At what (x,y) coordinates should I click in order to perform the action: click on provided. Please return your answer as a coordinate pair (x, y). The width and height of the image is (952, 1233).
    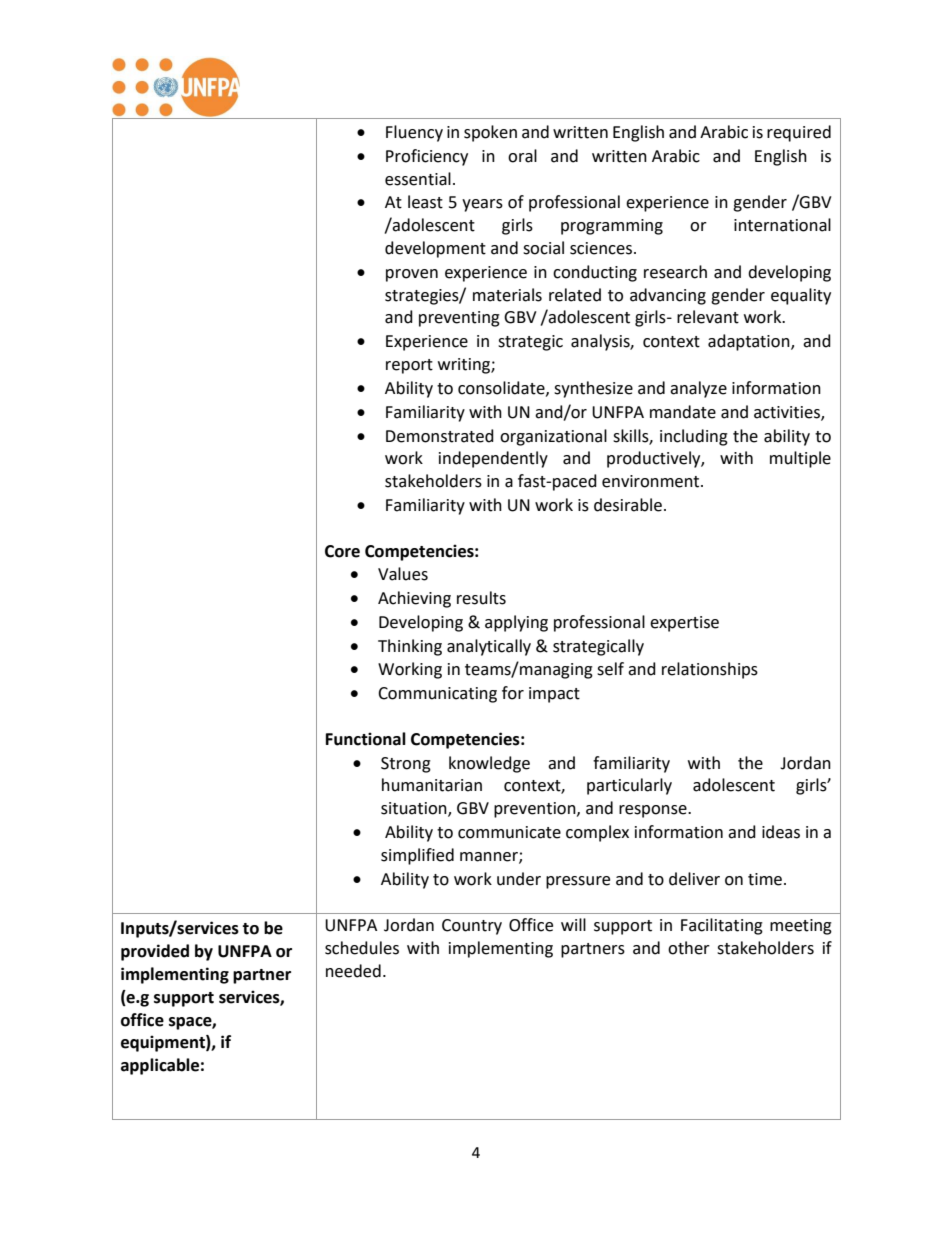
    Looking at the image, I should click on (155, 952).
